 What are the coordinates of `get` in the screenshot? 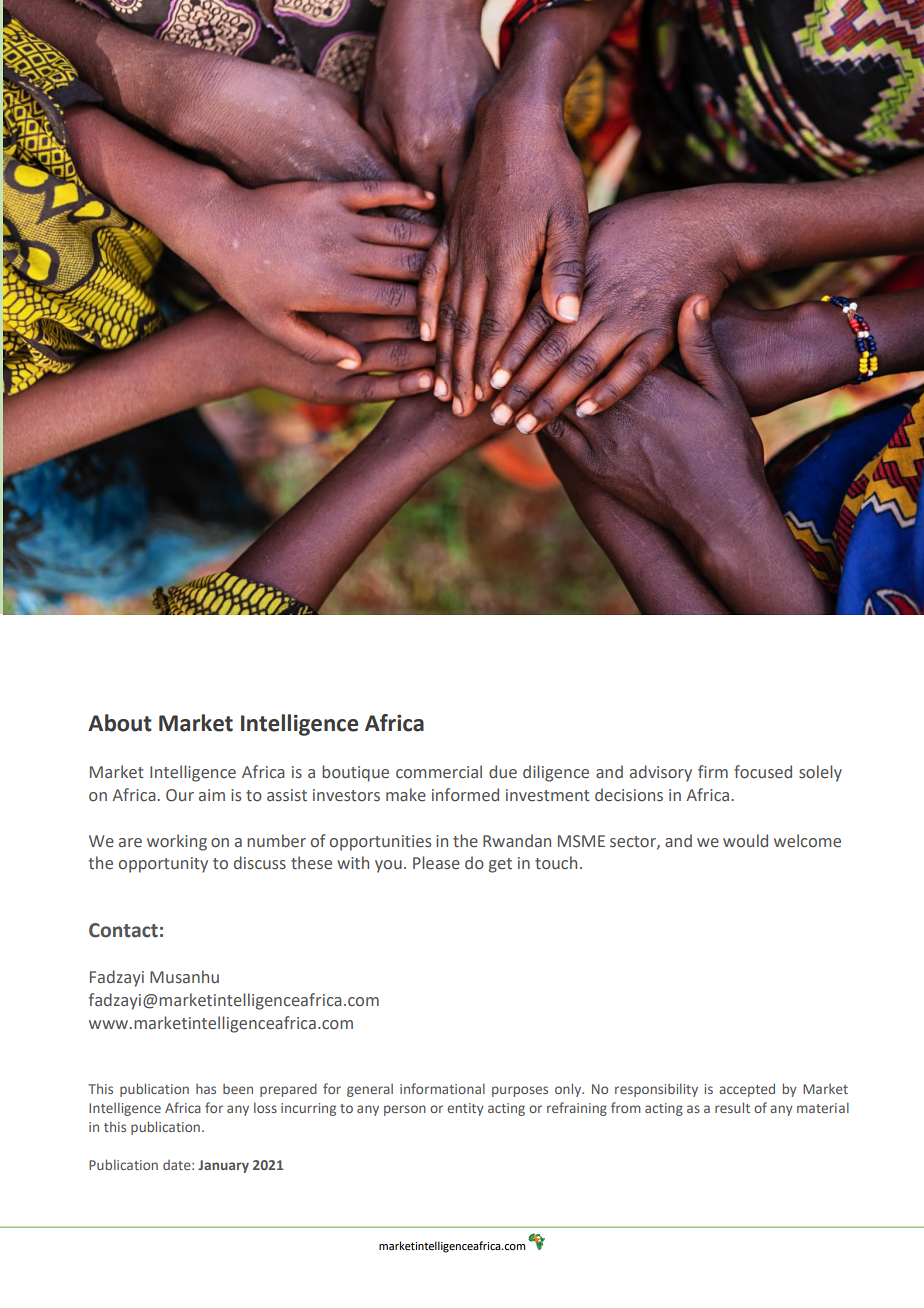 It's located at (500, 865).
